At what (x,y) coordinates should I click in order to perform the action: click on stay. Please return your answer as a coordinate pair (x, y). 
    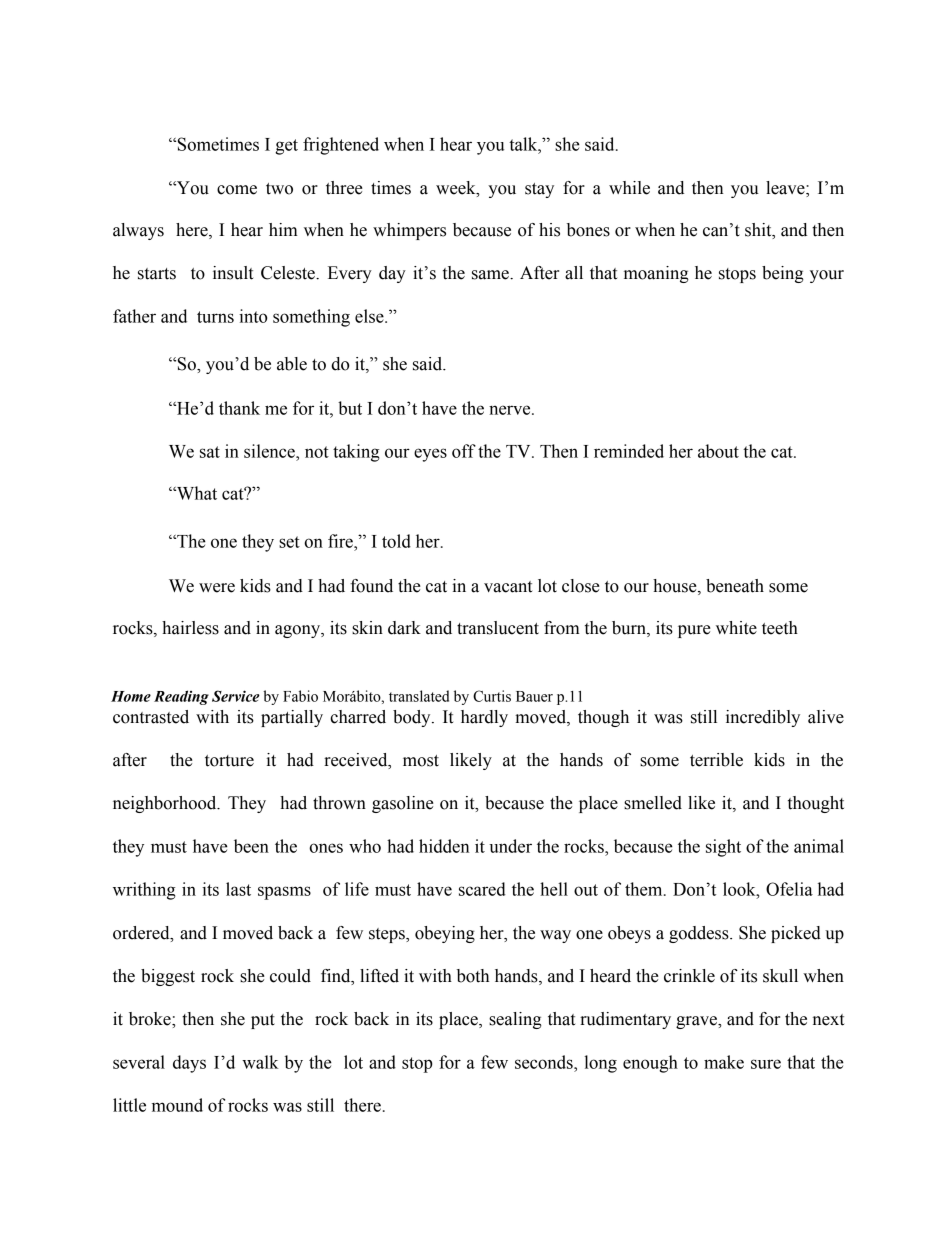
    Looking at the image, I should click on (539, 190).
